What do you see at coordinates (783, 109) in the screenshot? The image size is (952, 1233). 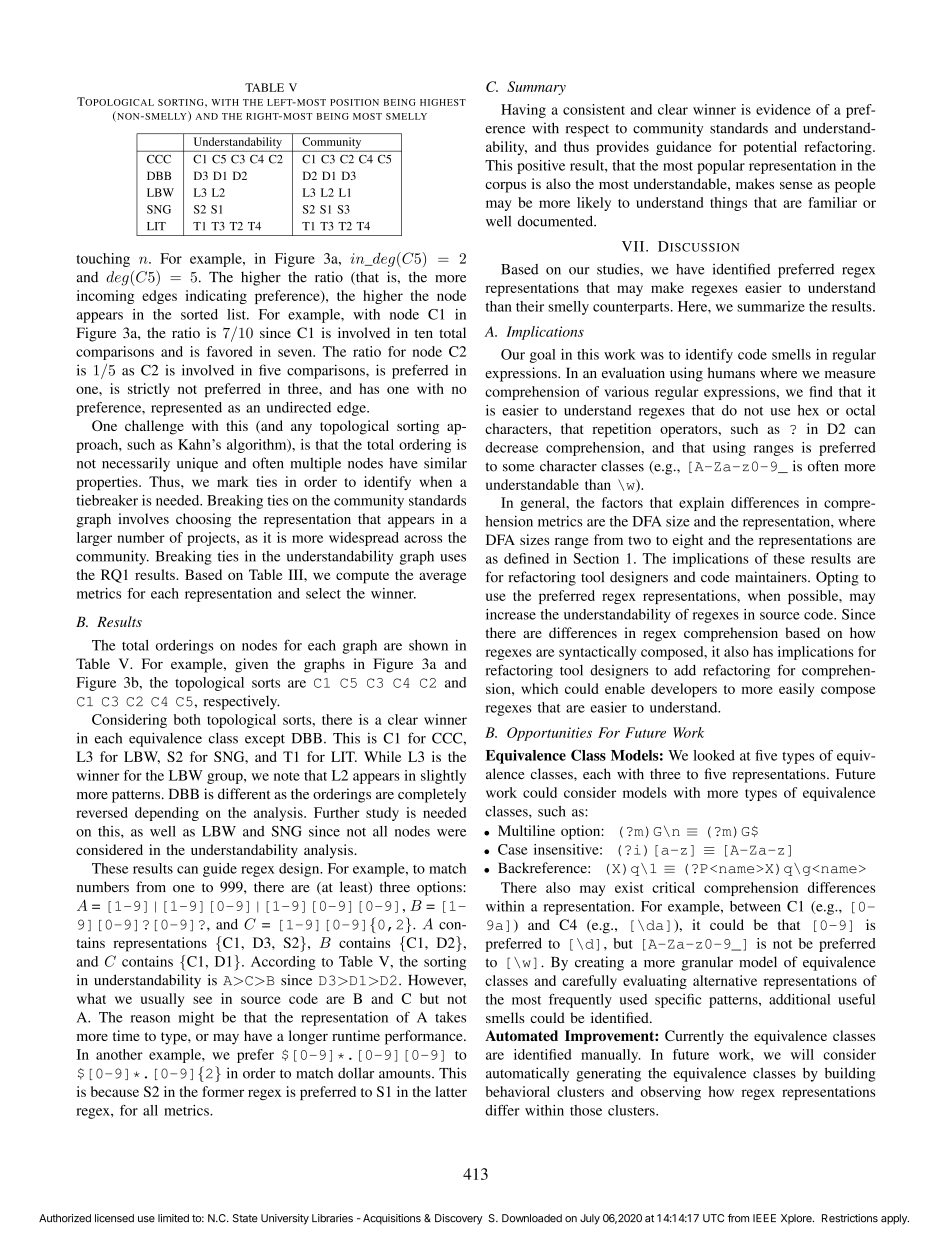 I see `evidence` at bounding box center [783, 109].
